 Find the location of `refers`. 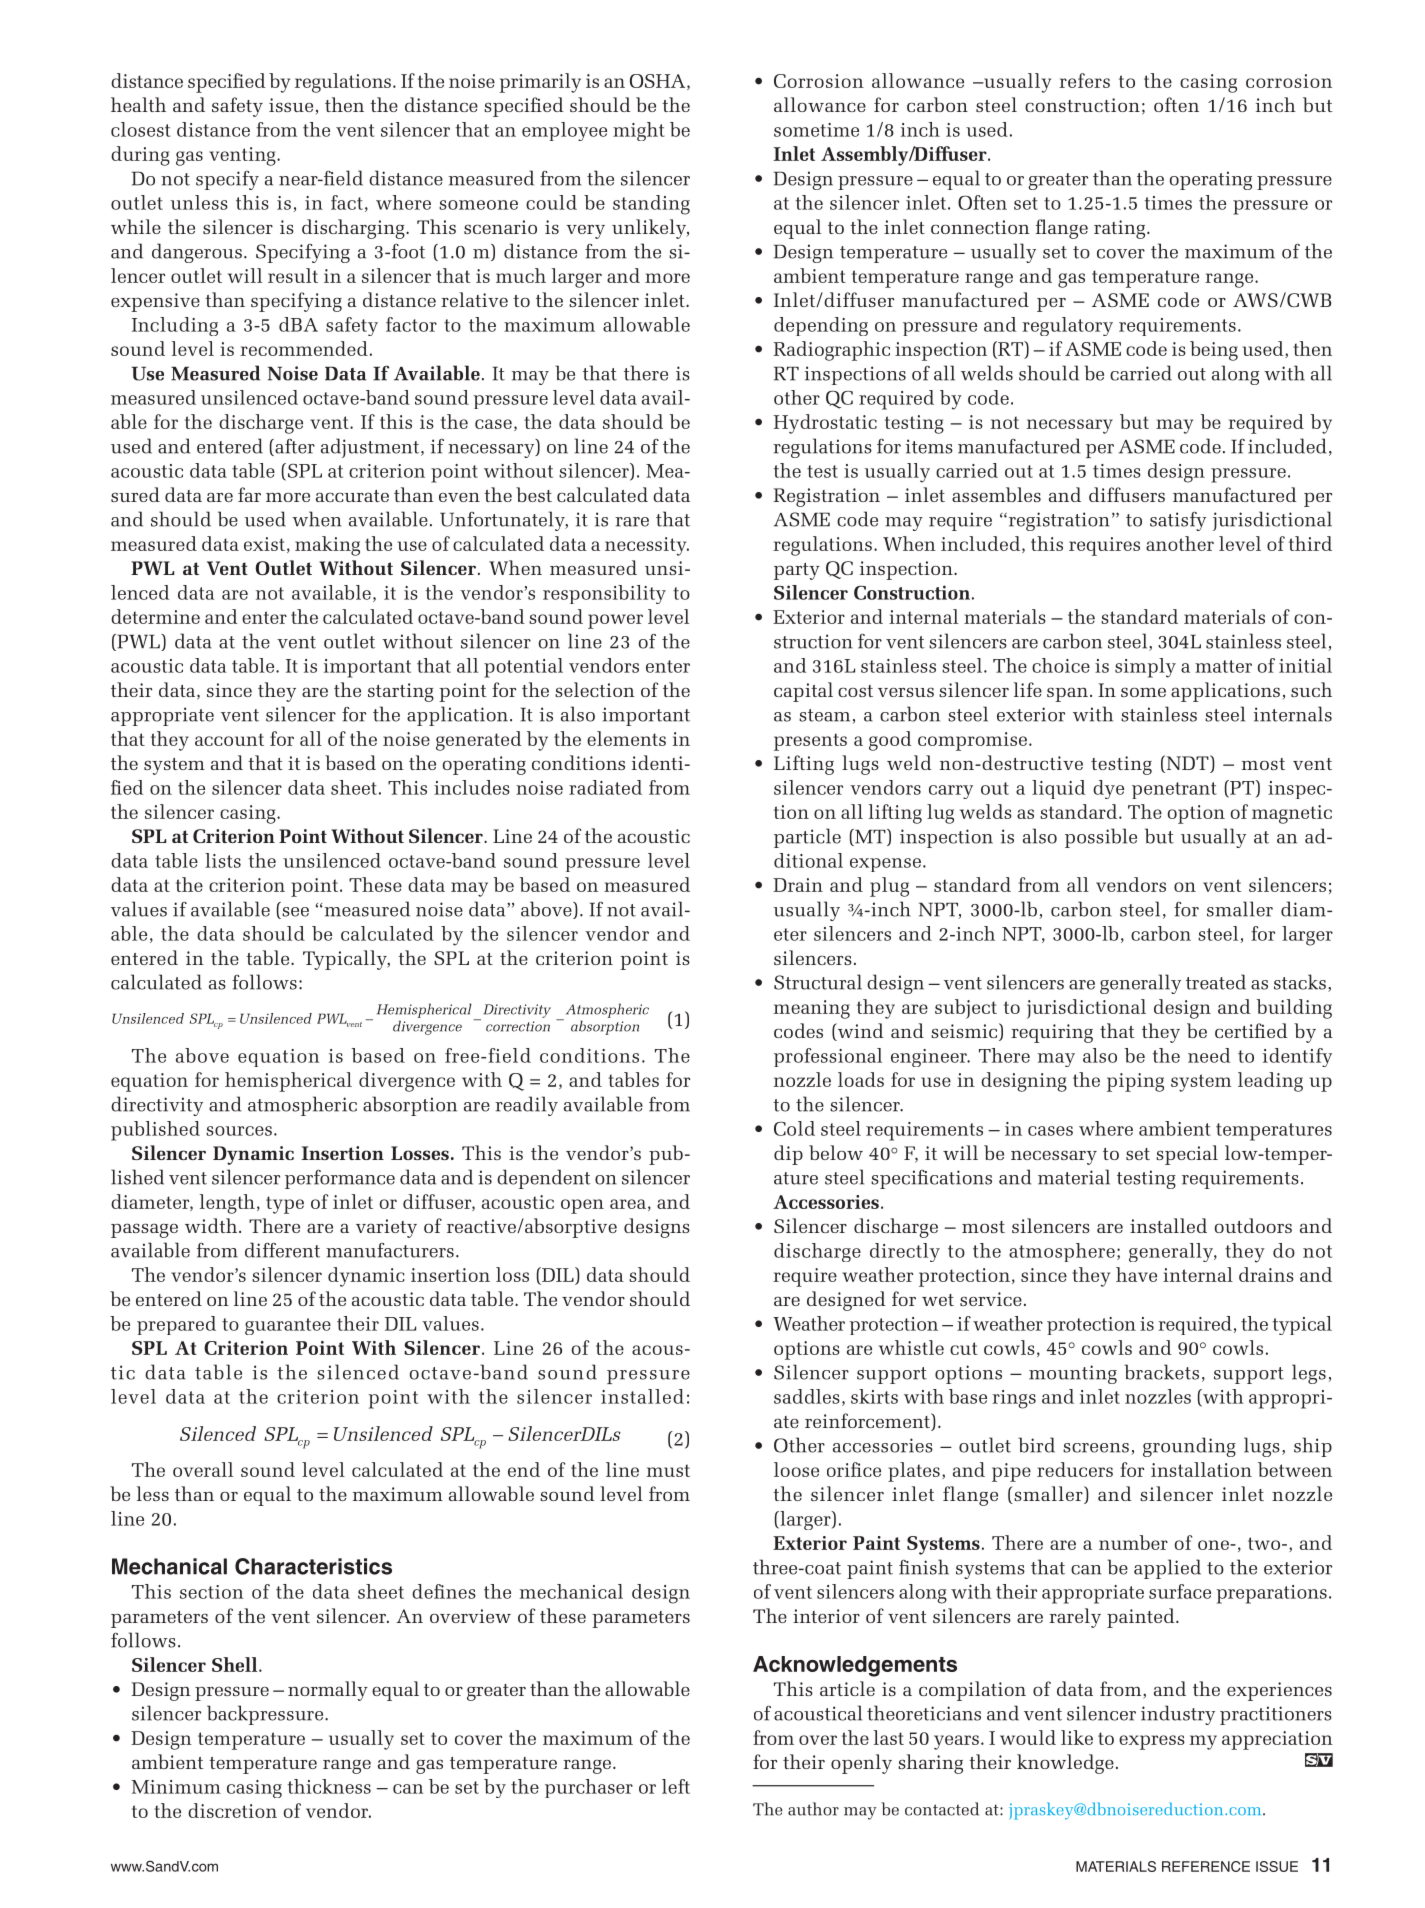

refers is located at coordinates (1084, 80).
